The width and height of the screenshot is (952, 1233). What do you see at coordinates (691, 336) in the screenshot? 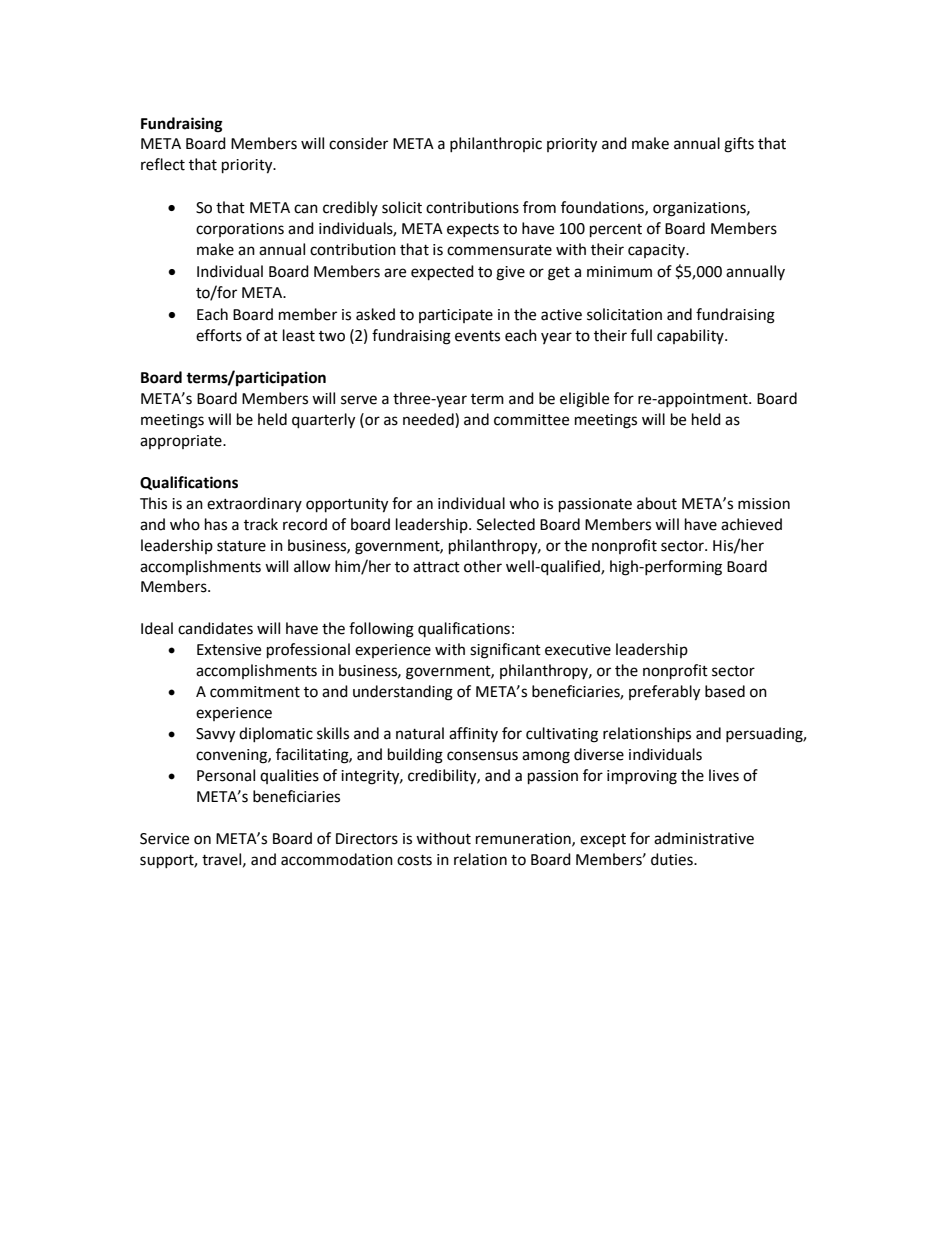
I see `capability` at bounding box center [691, 336].
